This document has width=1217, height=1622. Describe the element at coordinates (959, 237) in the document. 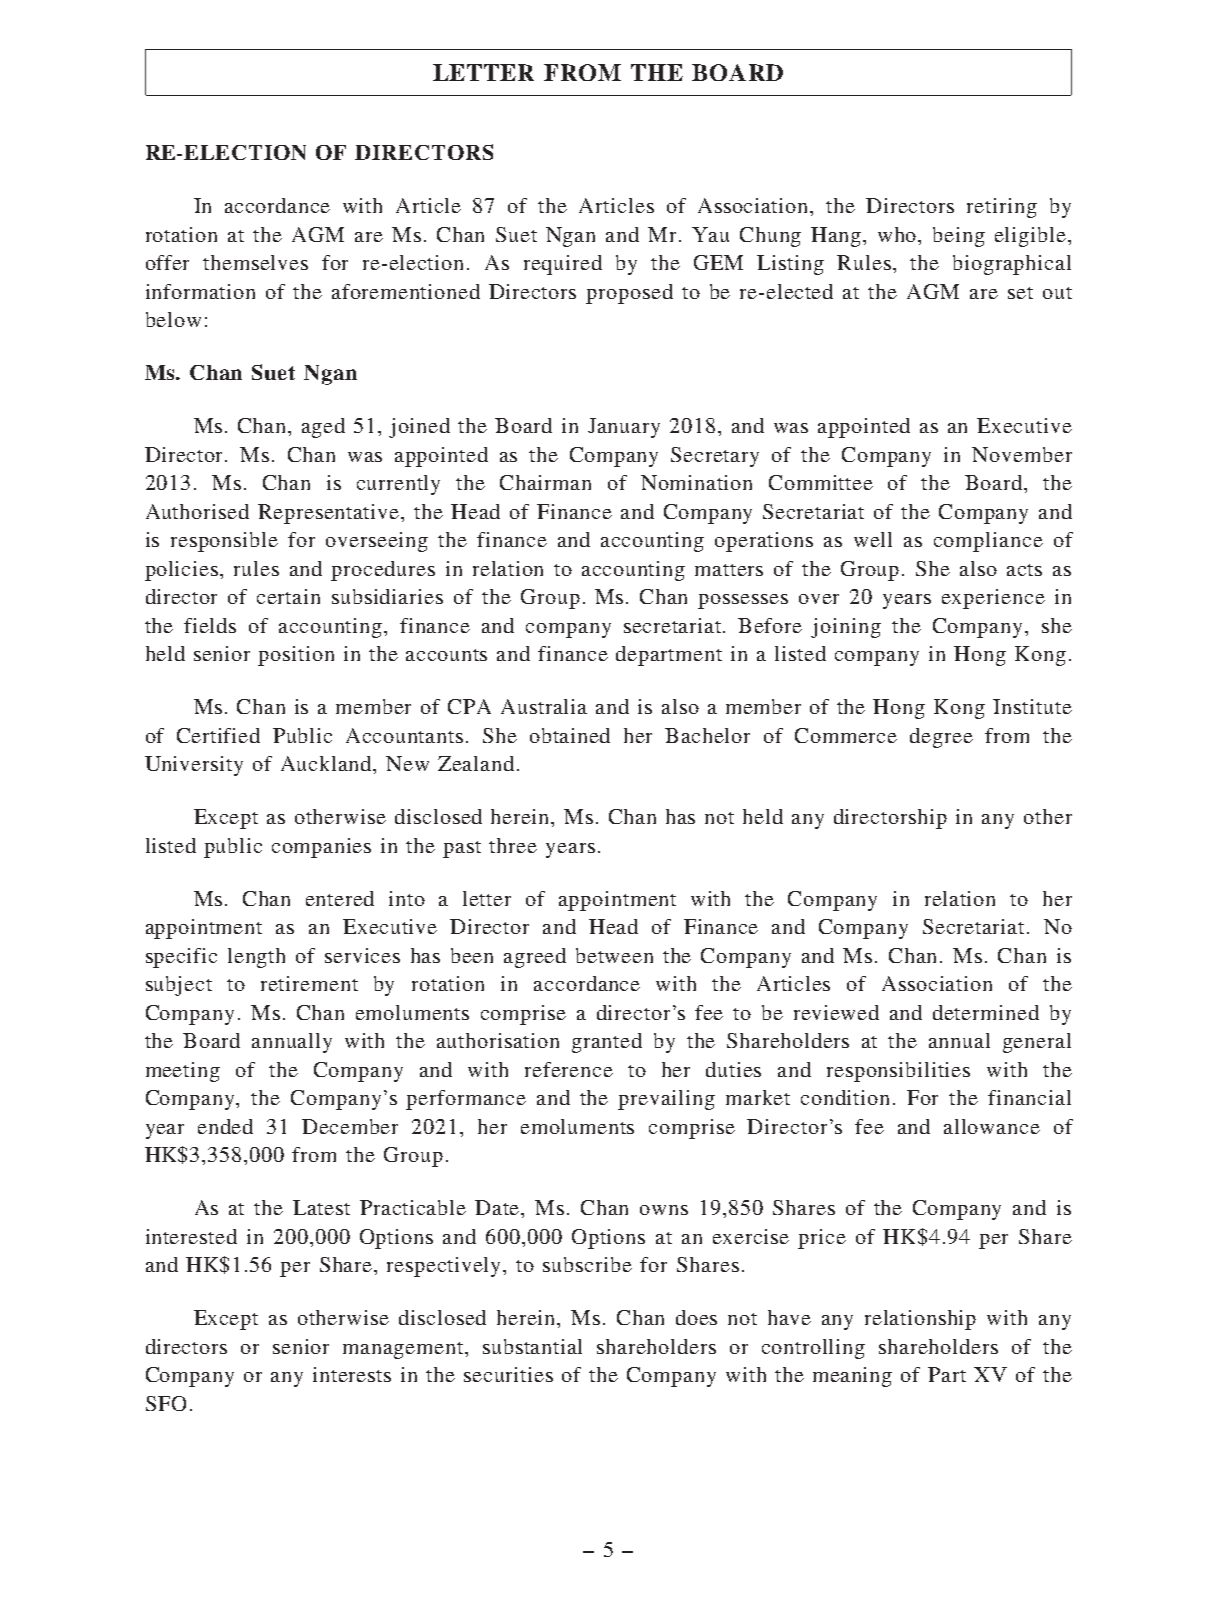

I see `being` at that location.
